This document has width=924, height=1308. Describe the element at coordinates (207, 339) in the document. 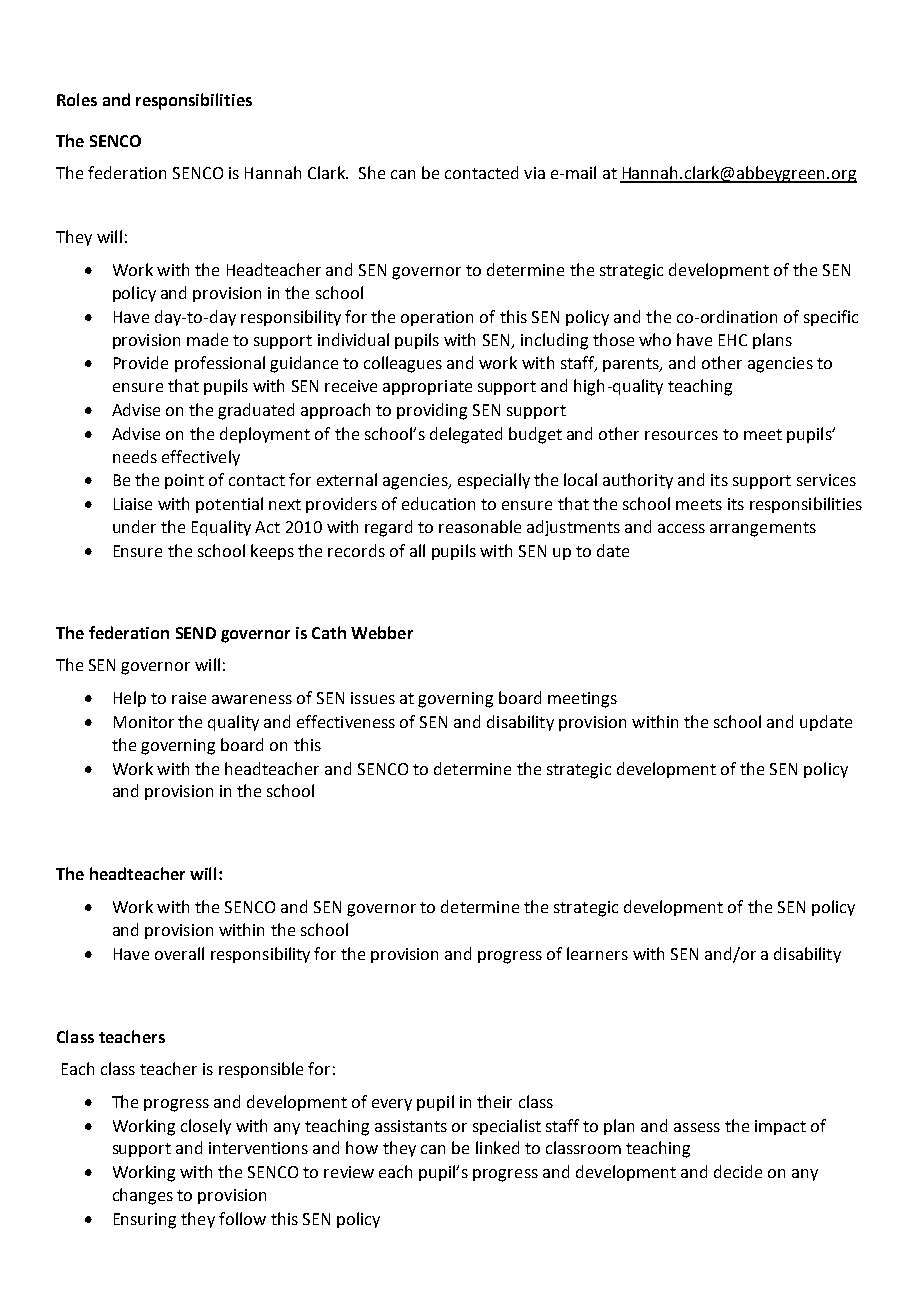

I see `made` at that location.
